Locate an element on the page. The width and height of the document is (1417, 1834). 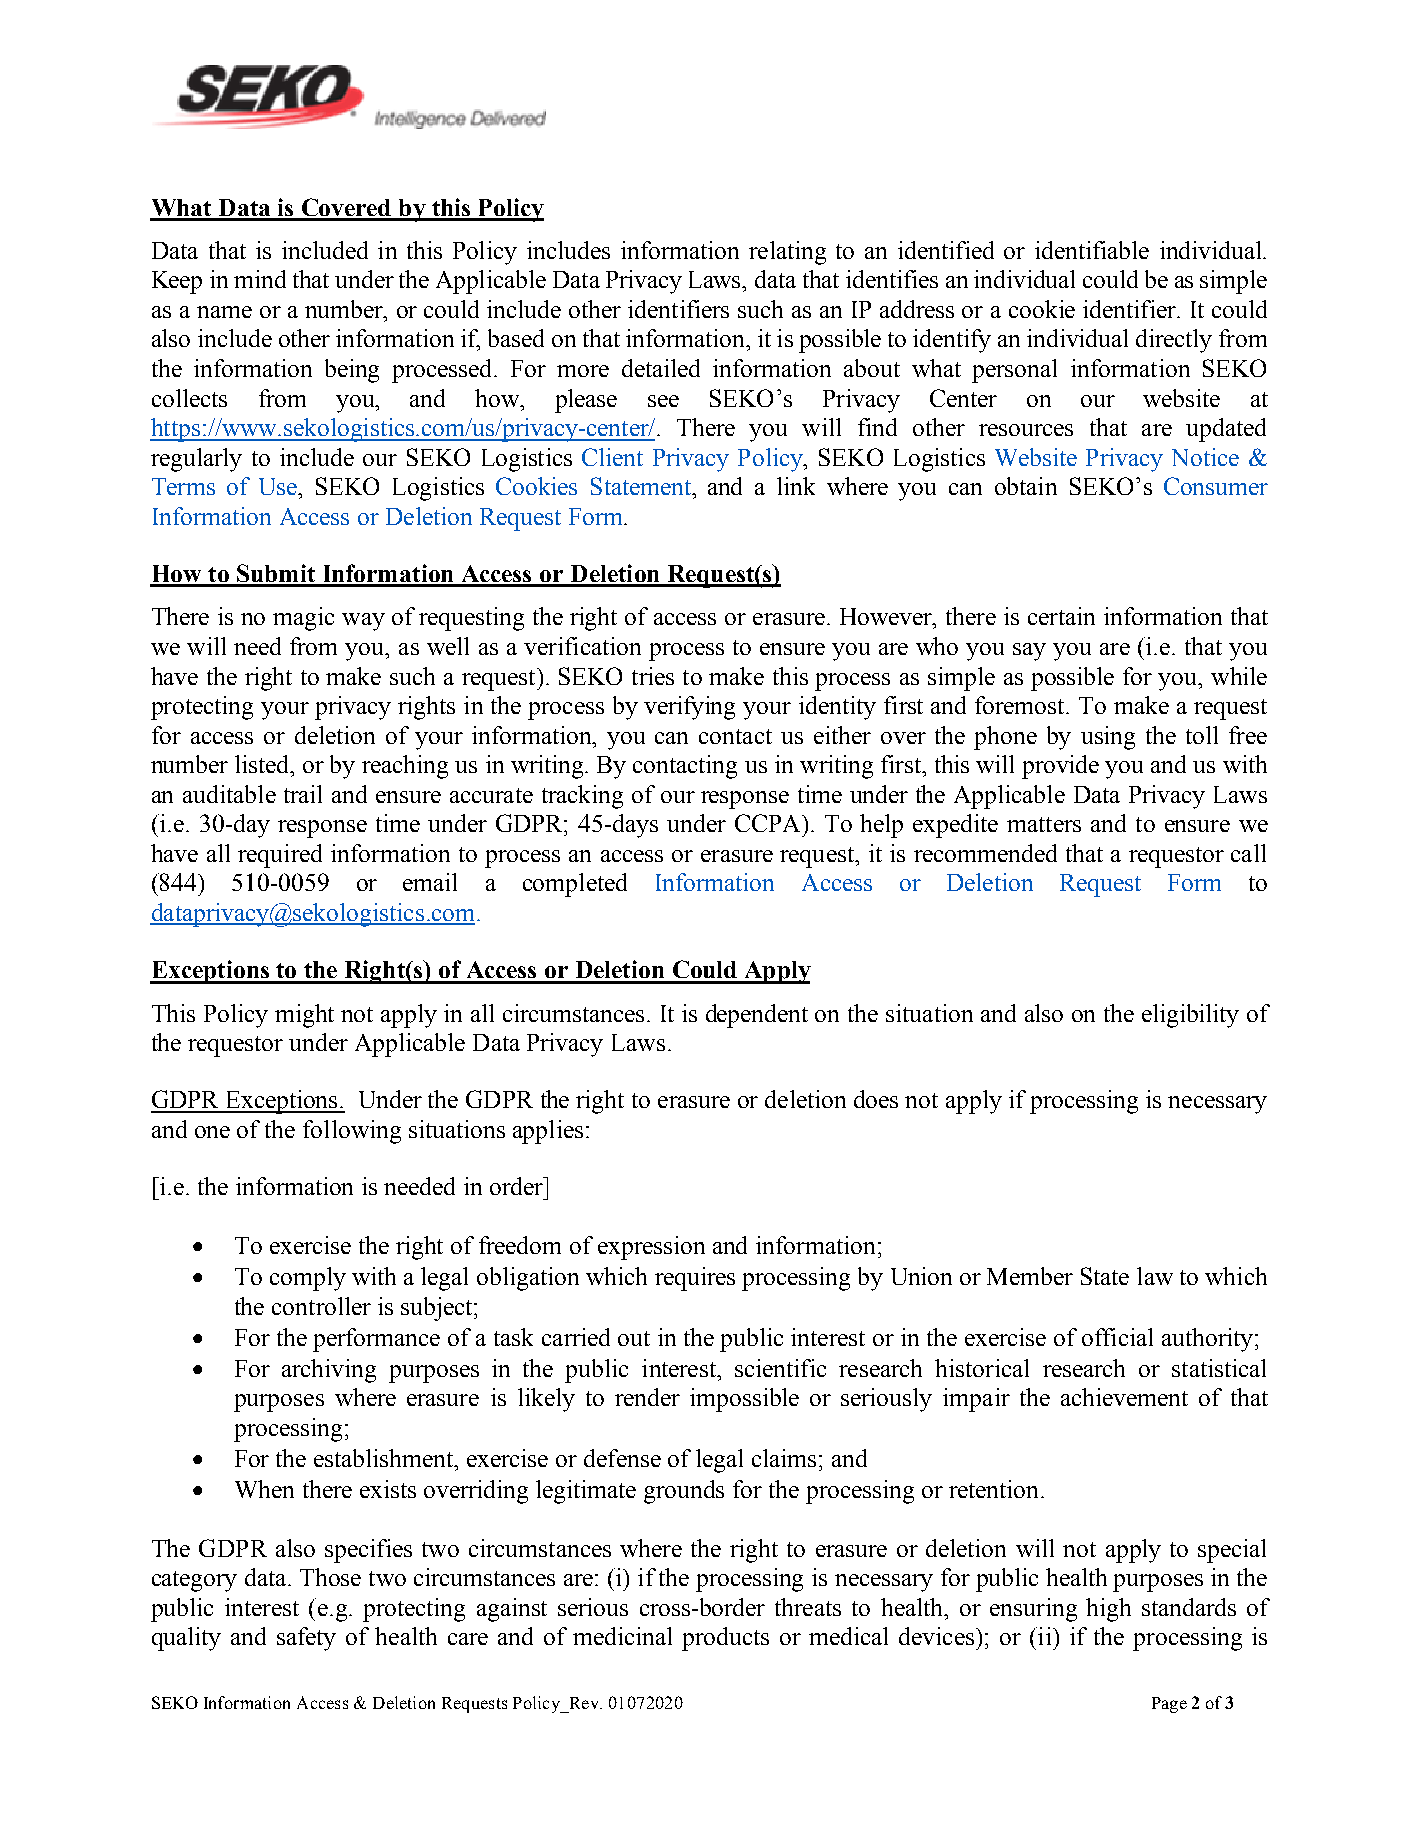
identifiable is located at coordinates (1092, 250).
